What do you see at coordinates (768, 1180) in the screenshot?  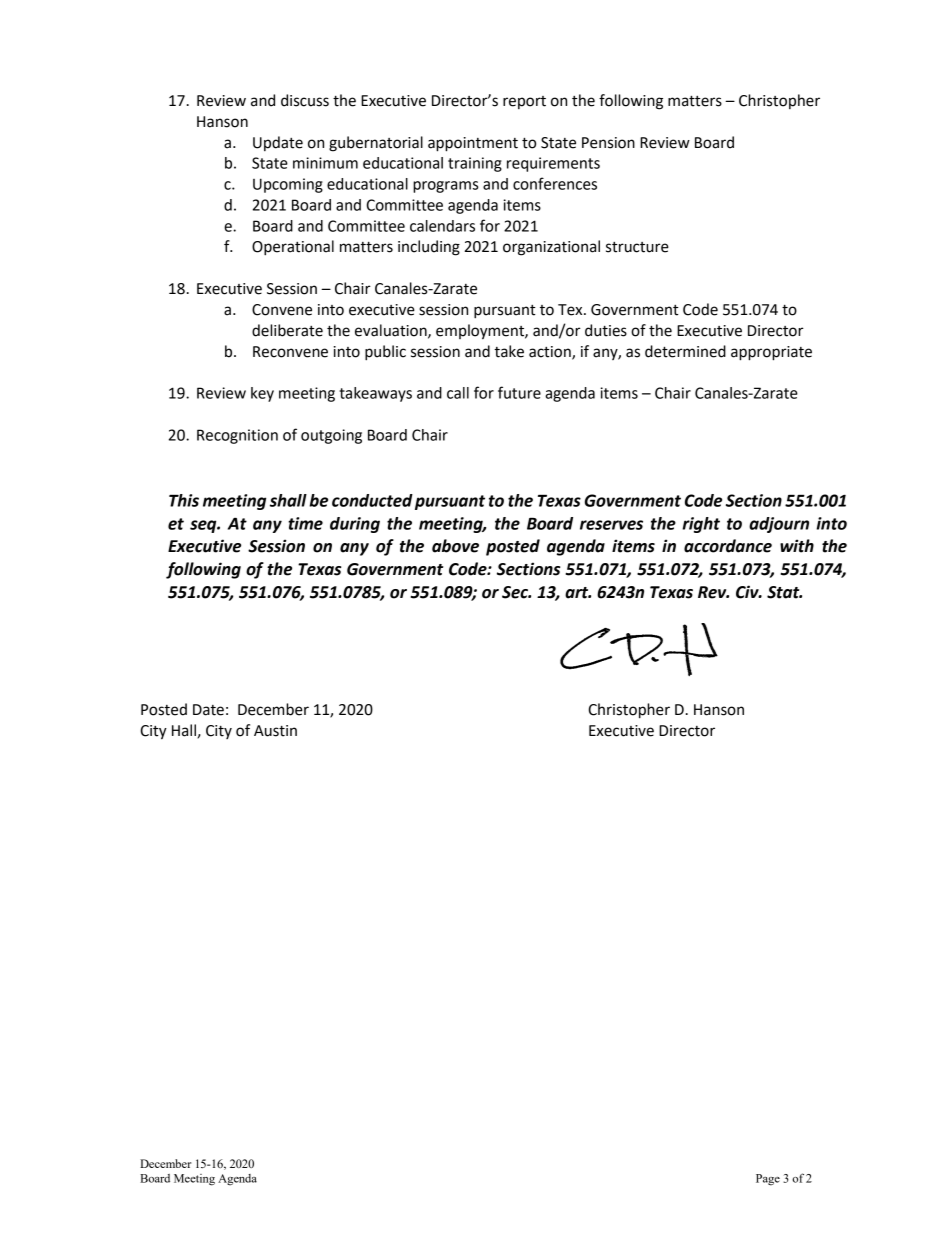 I see `Page` at bounding box center [768, 1180].
